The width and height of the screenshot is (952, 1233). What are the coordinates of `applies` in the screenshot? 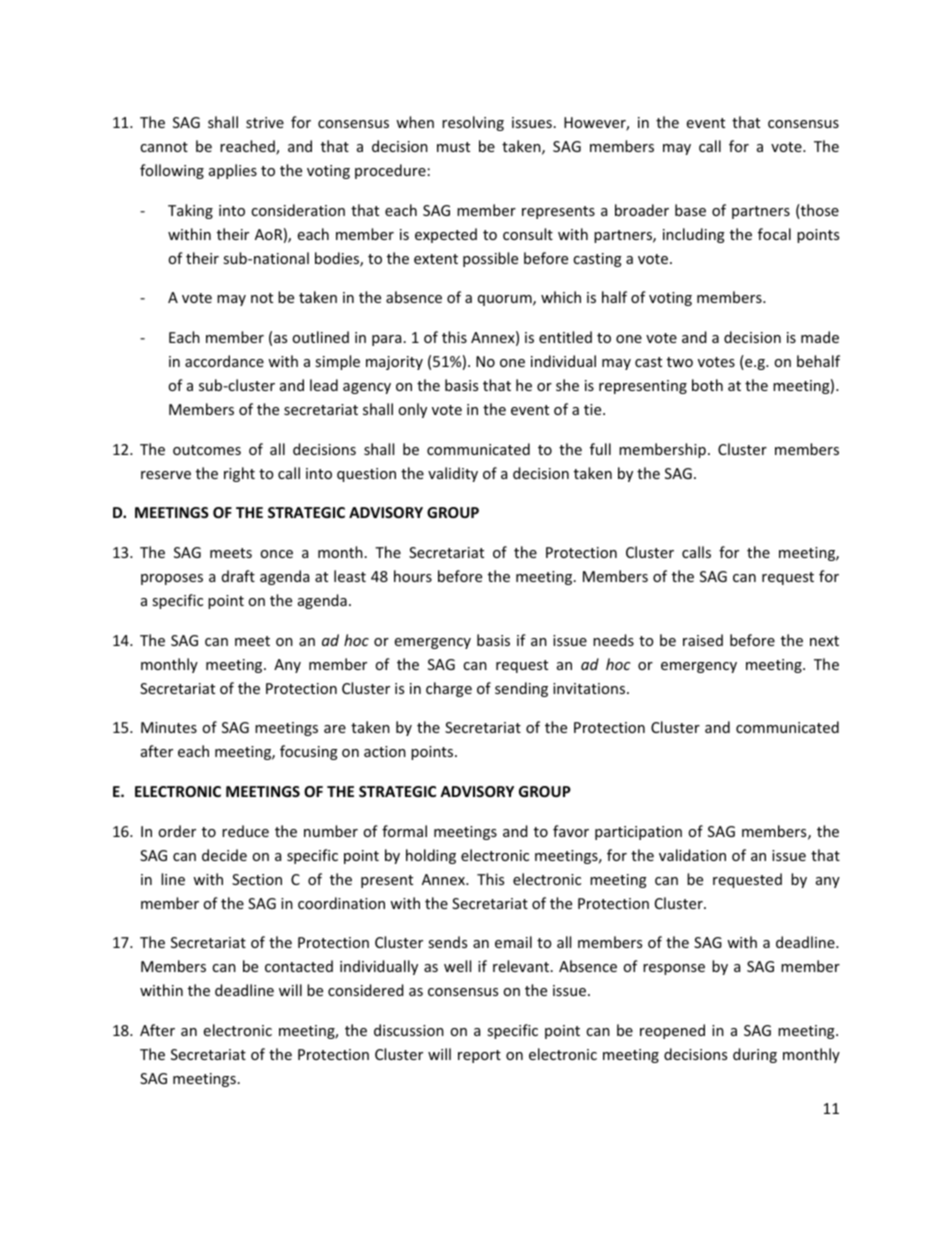 It's located at (233, 171).
